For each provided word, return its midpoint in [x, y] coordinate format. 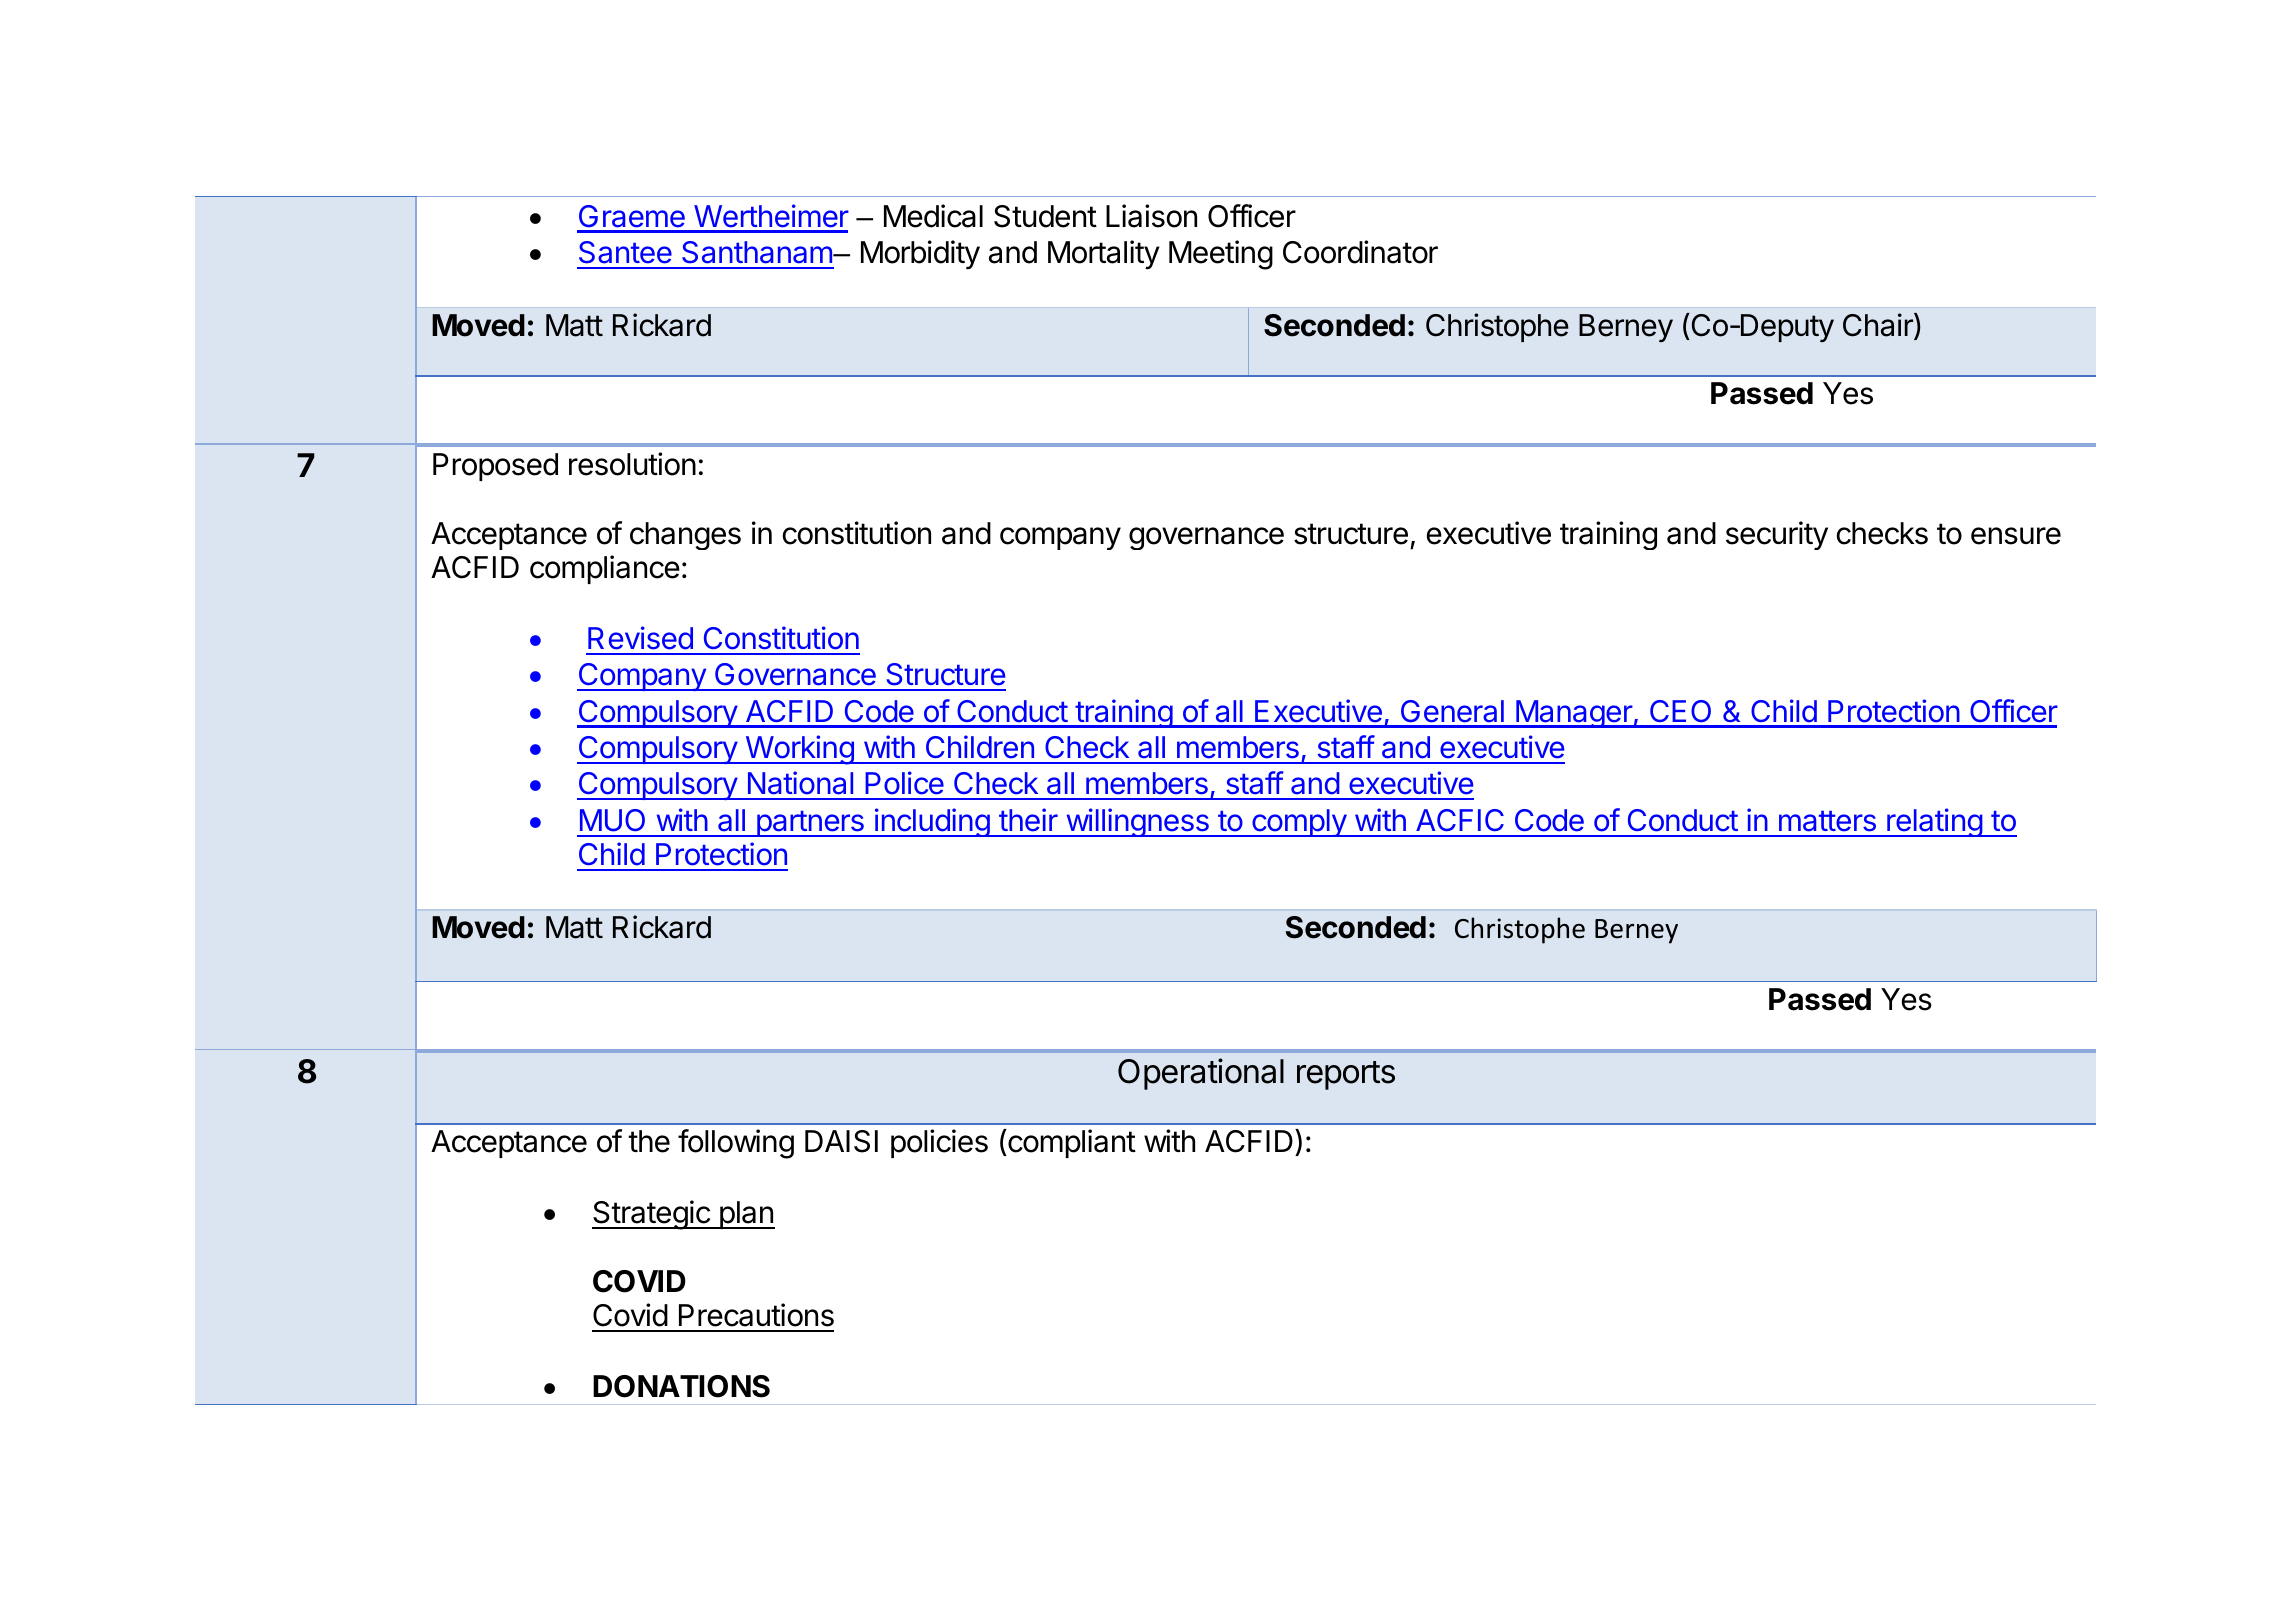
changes [685, 536]
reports [1346, 1075]
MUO [612, 820]
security [1777, 535]
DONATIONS [681, 1386]
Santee [625, 252]
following [736, 1144]
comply [1299, 823]
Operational [1201, 1074]
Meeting [1221, 255]
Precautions [756, 1315]
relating [1934, 822]
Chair [1879, 326]
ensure [2016, 536]
